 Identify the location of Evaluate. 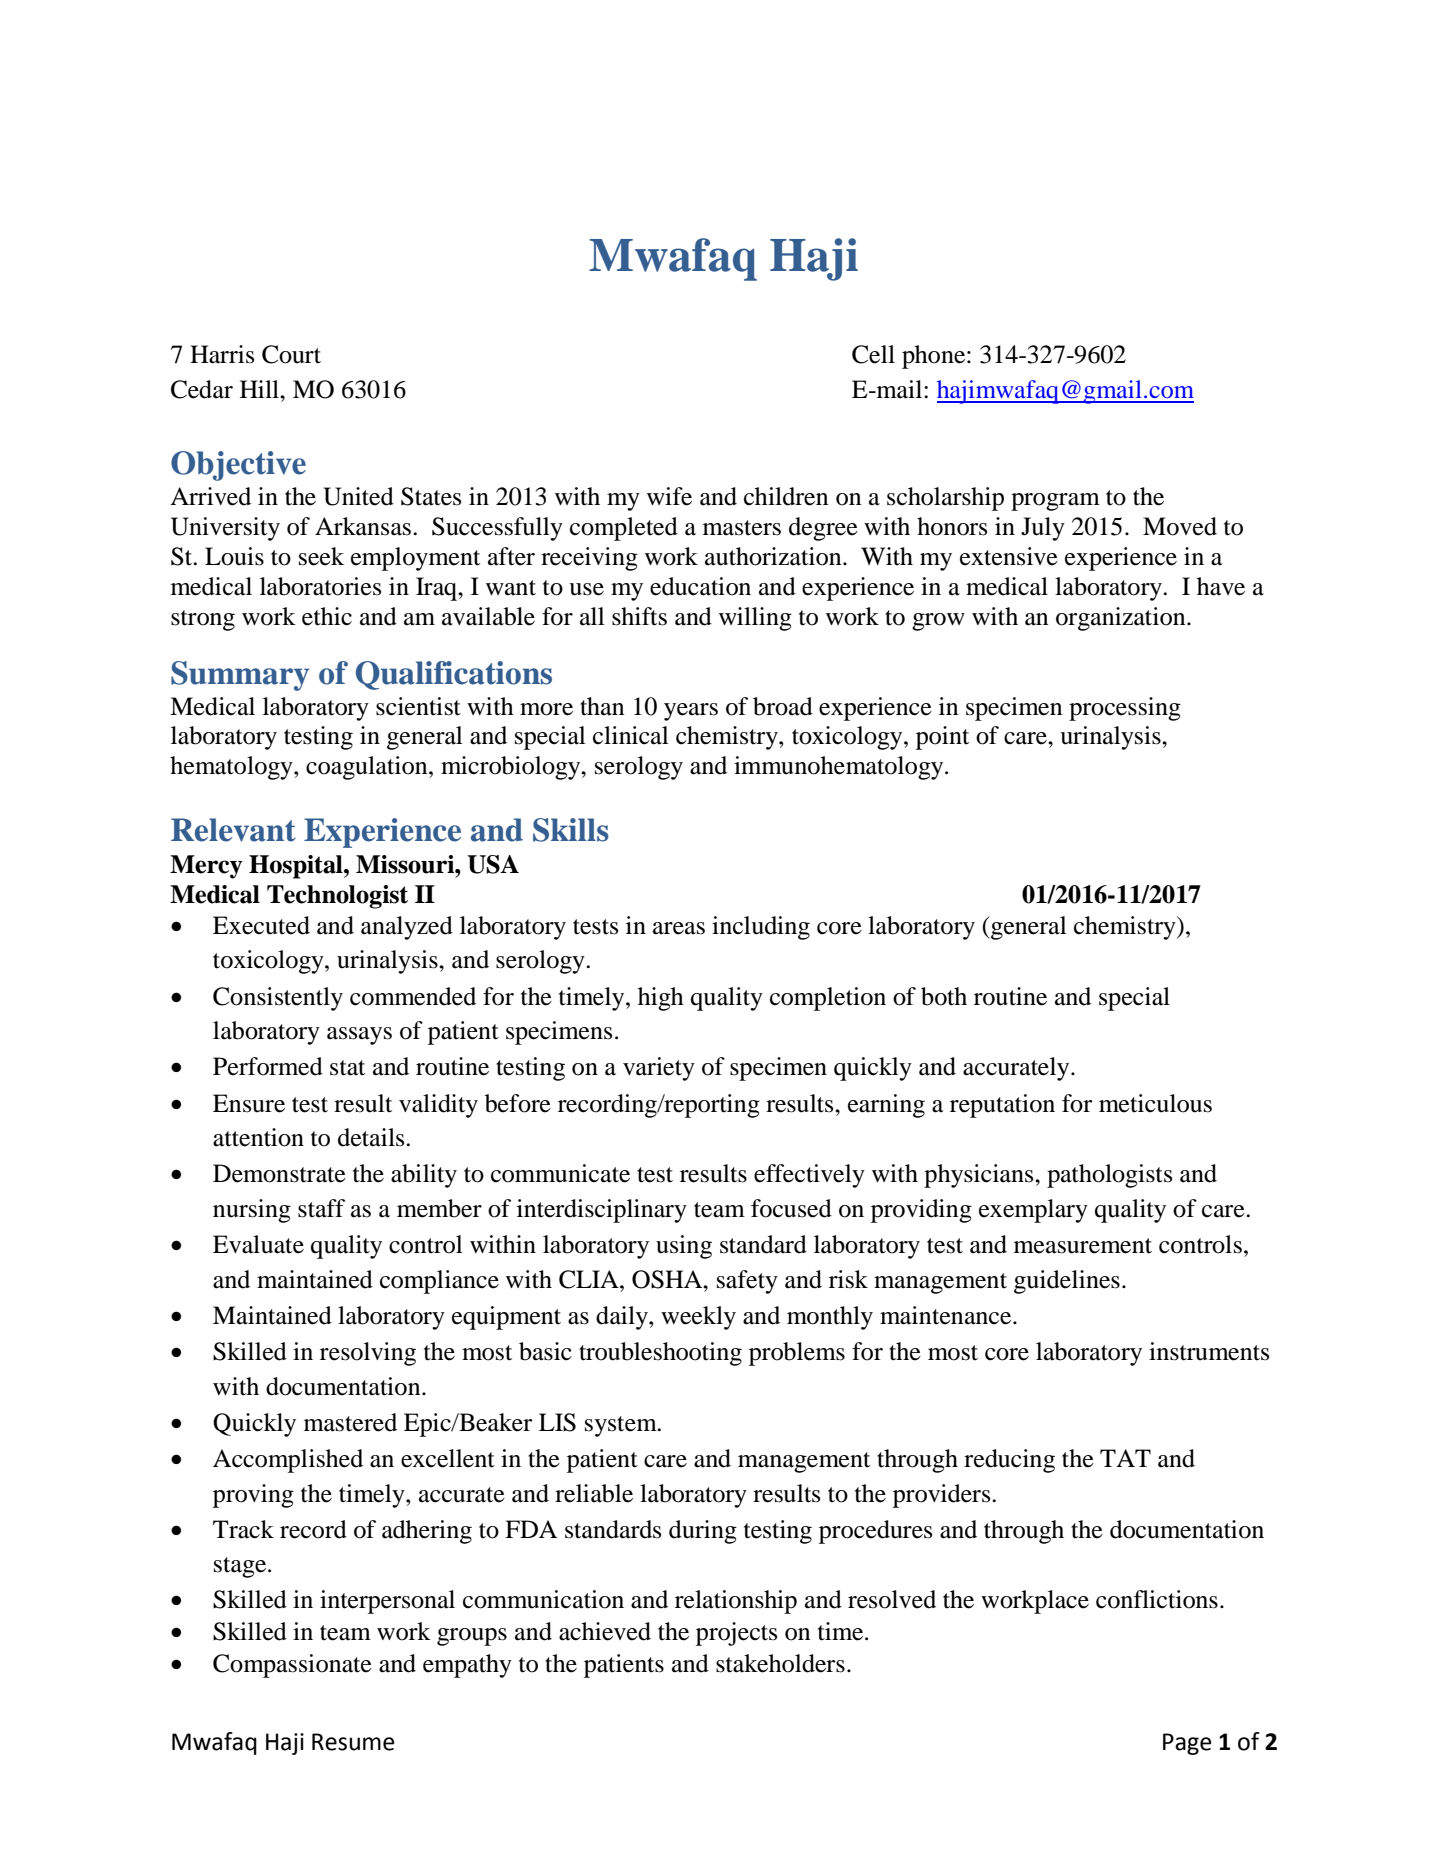
(258, 1244).
